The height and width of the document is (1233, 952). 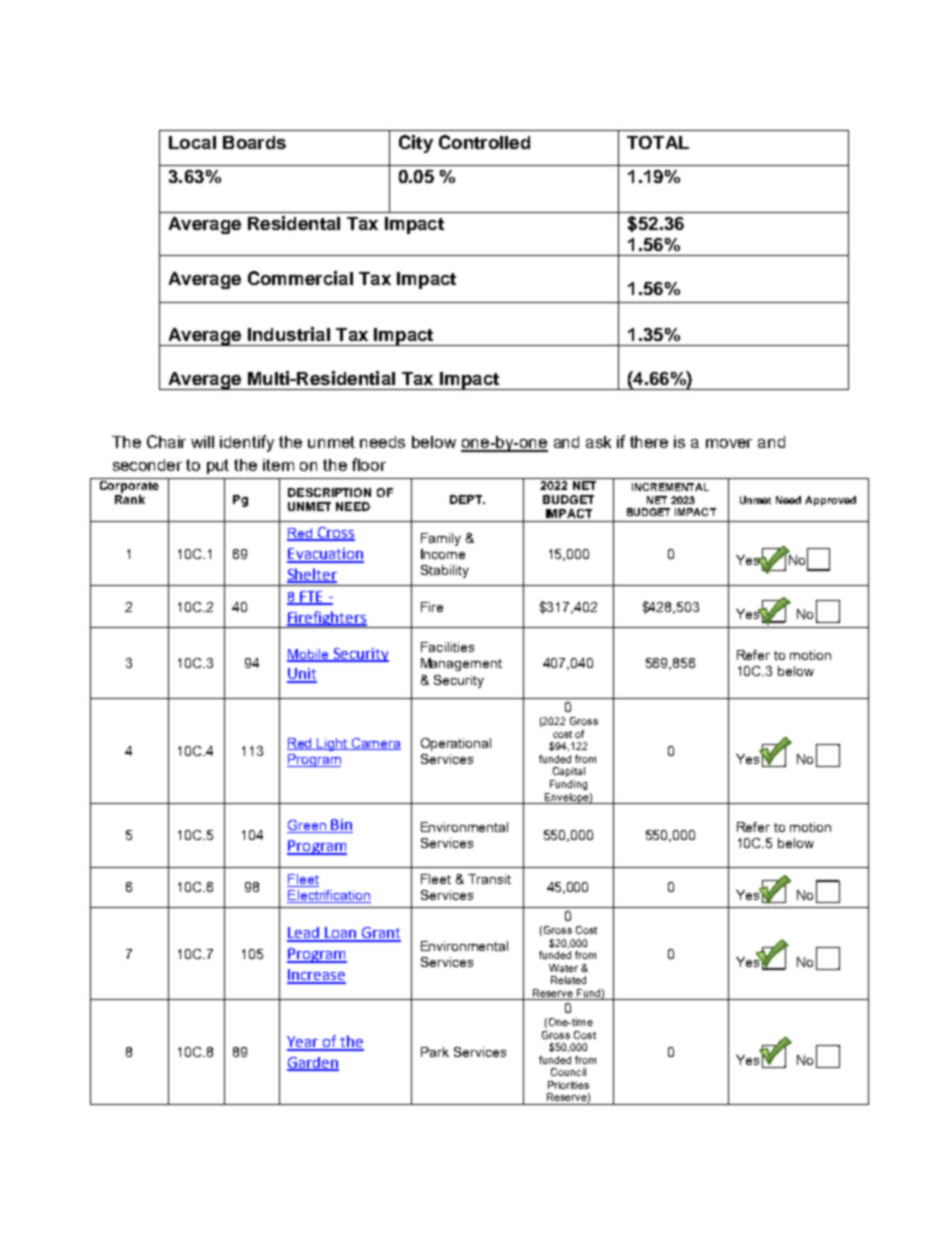 I want to click on DEPT, so click(x=467, y=499).
